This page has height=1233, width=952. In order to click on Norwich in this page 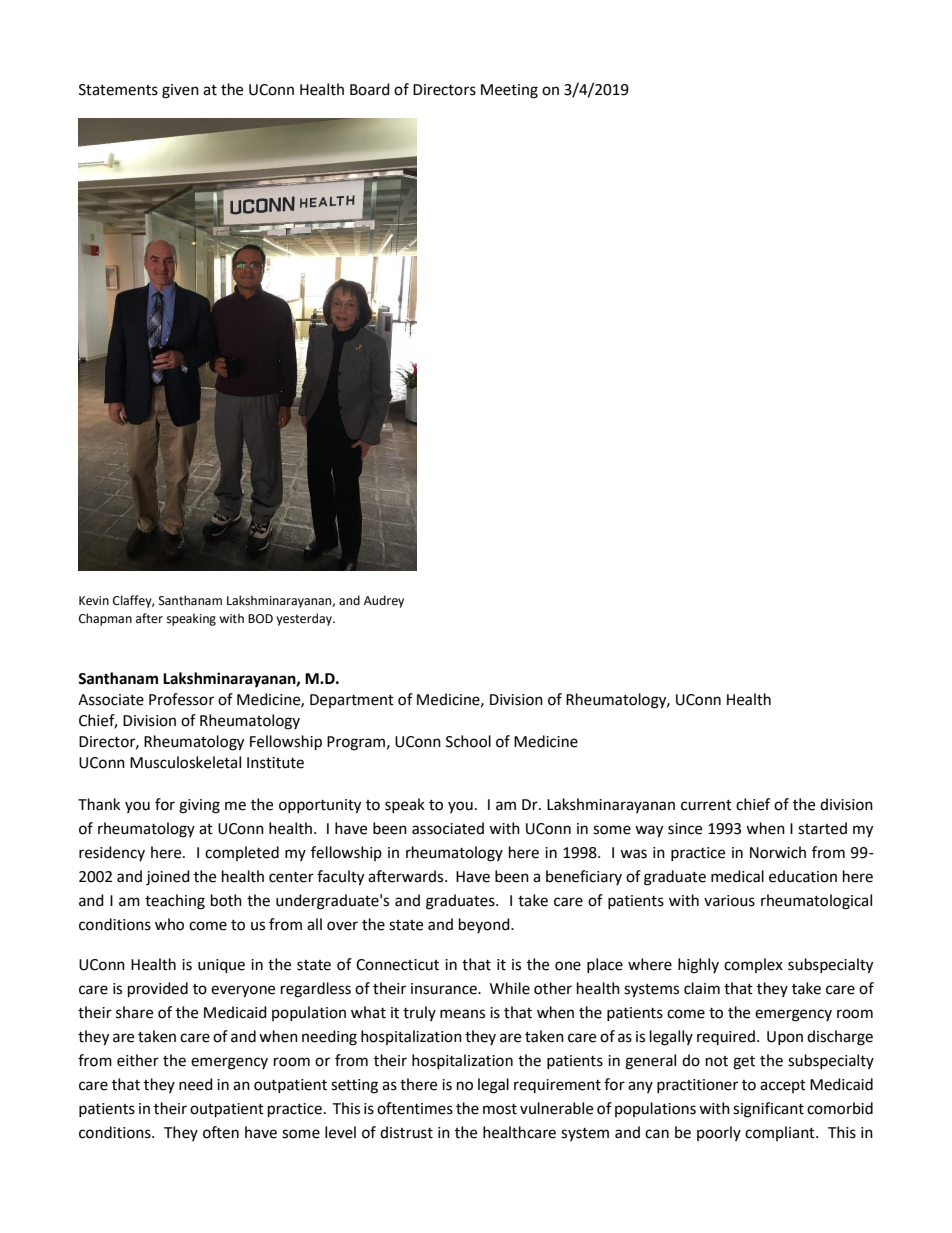, I will do `click(778, 852)`.
